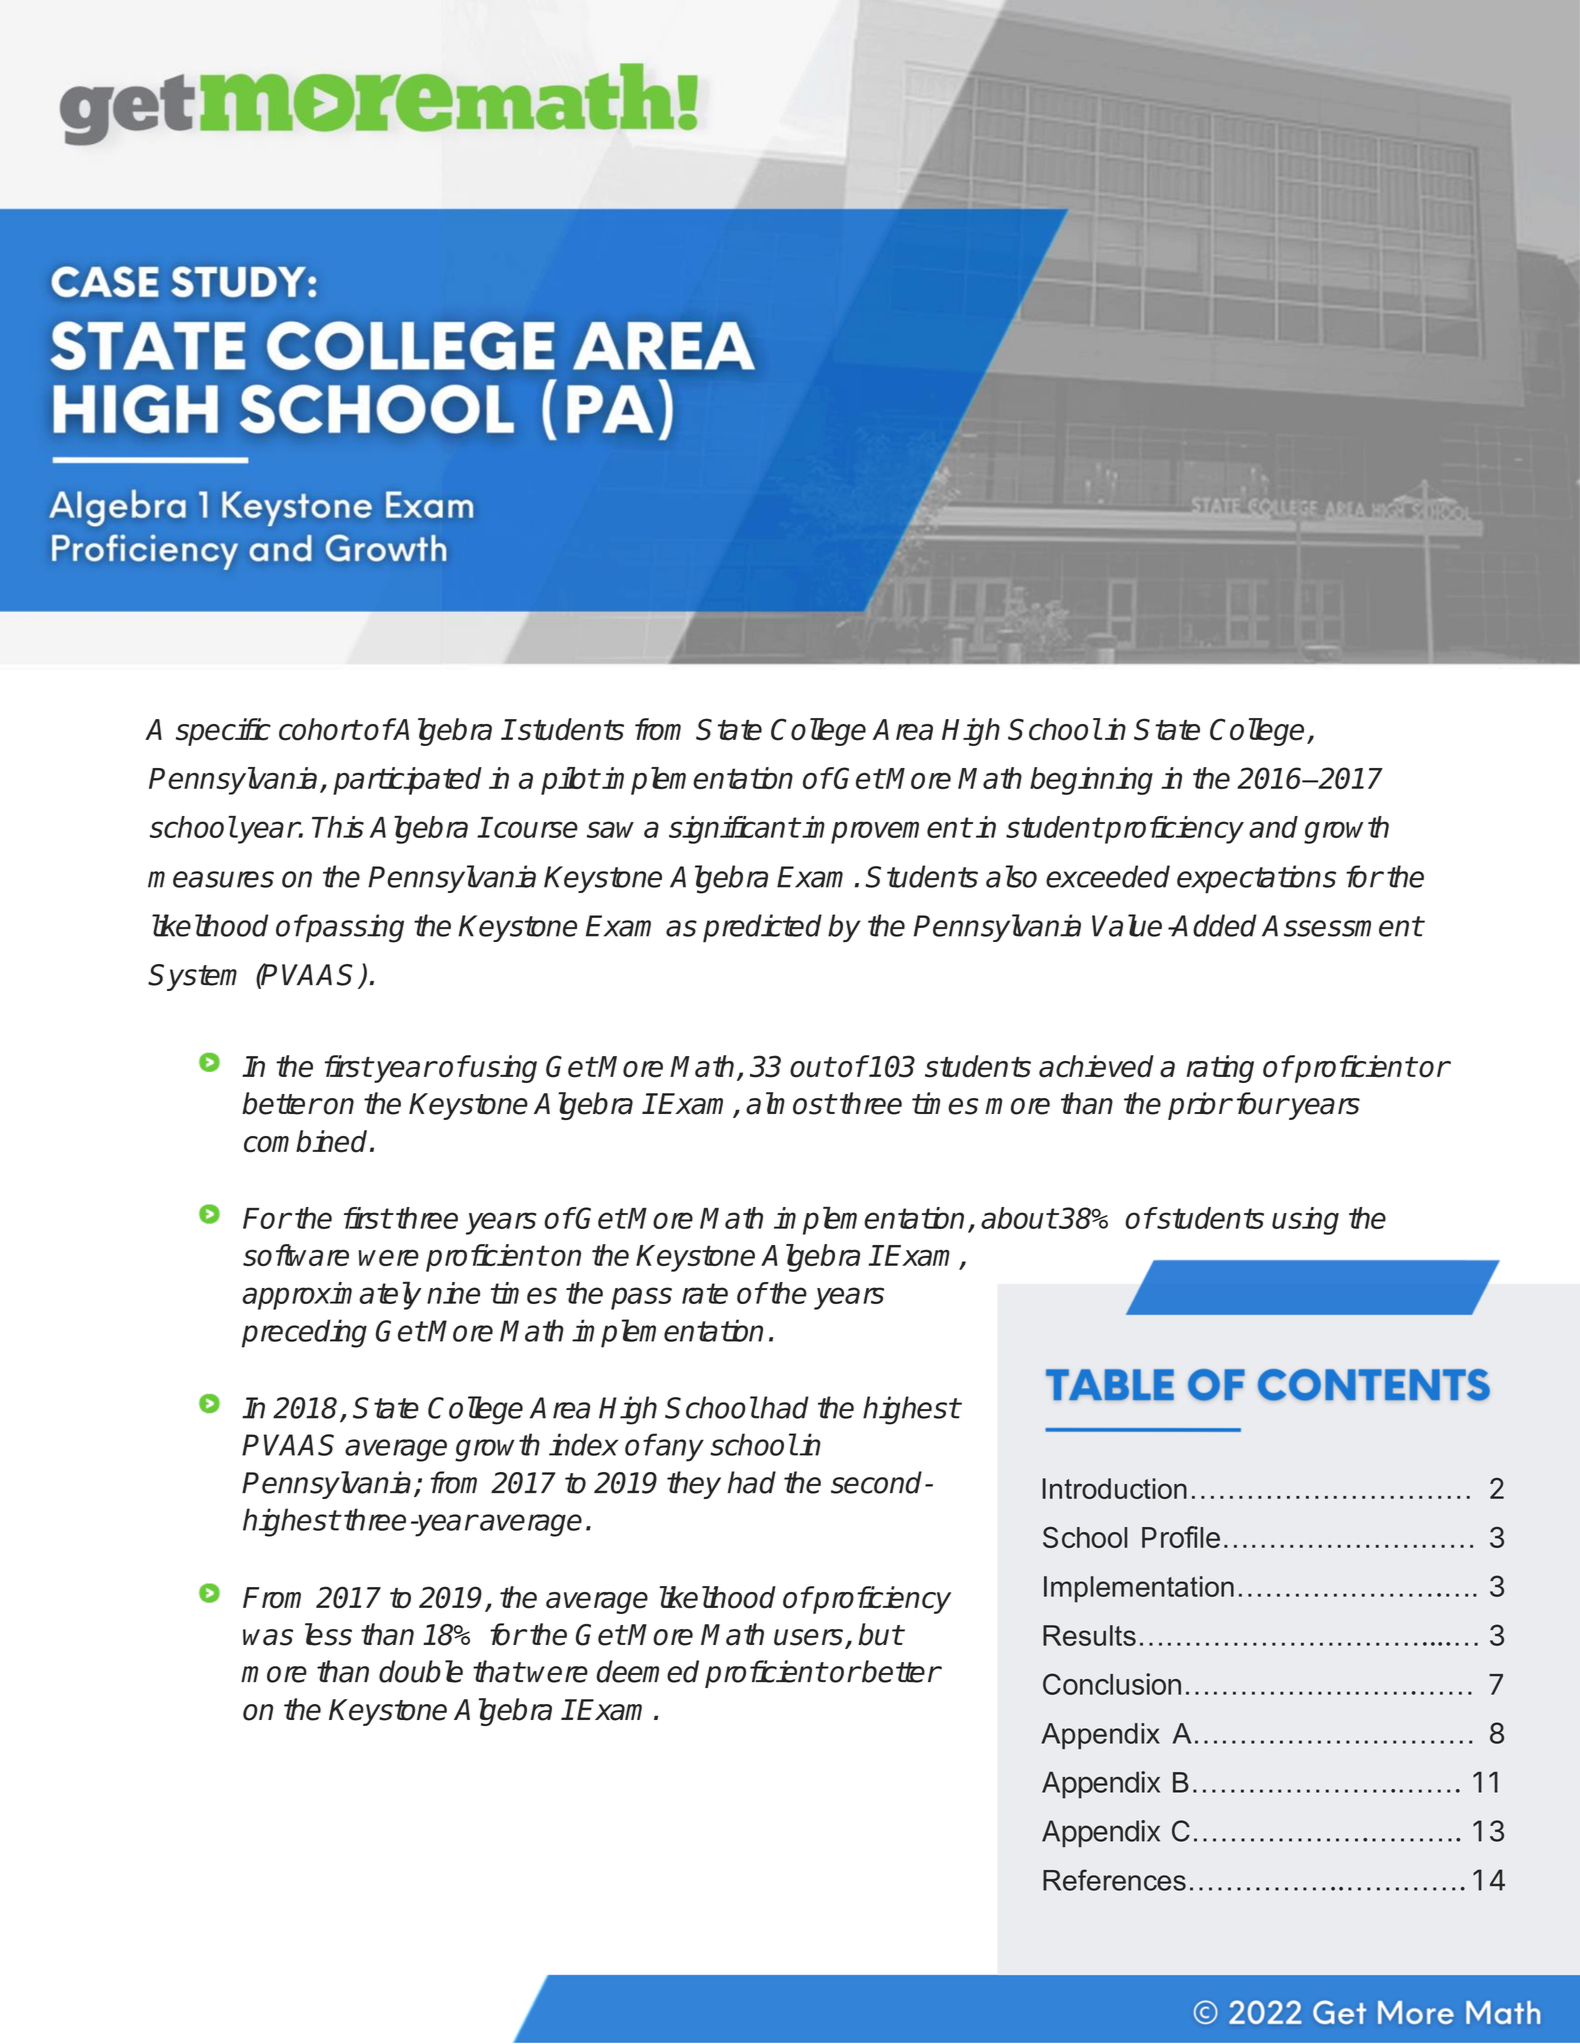 The image size is (1580, 2044). Describe the element at coordinates (762, 928) in the screenshot. I see `predicted` at that location.
